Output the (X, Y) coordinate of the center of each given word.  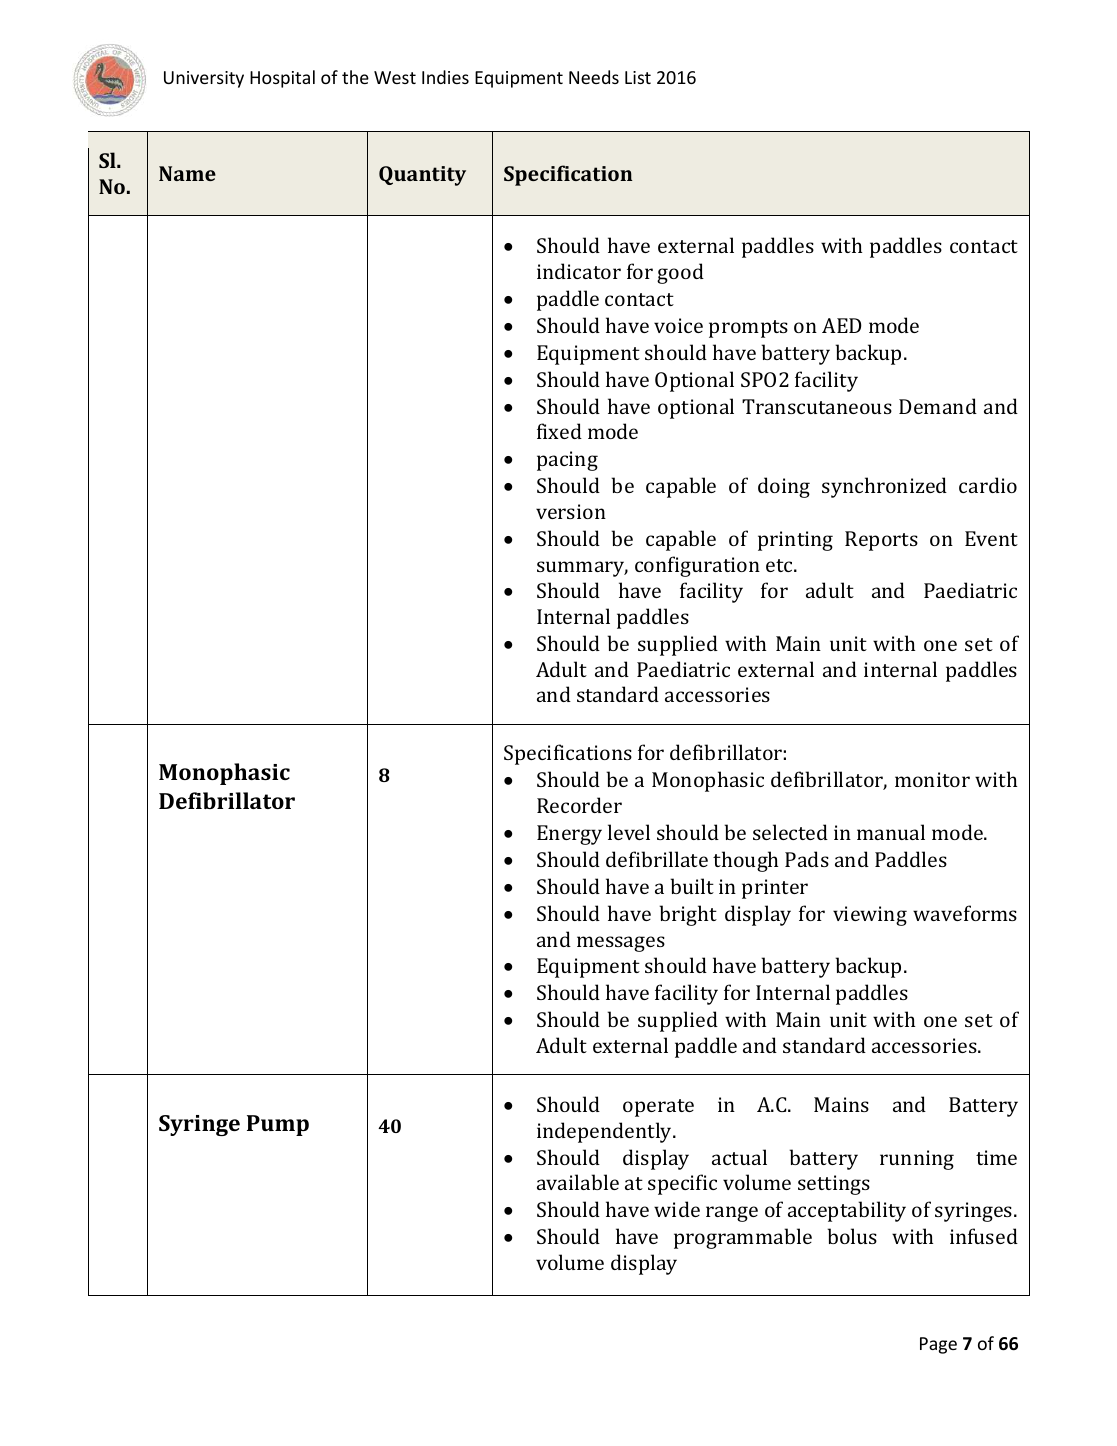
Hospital (282, 79)
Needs (594, 77)
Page (938, 1345)
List (638, 77)
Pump (278, 1125)
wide (677, 1209)
